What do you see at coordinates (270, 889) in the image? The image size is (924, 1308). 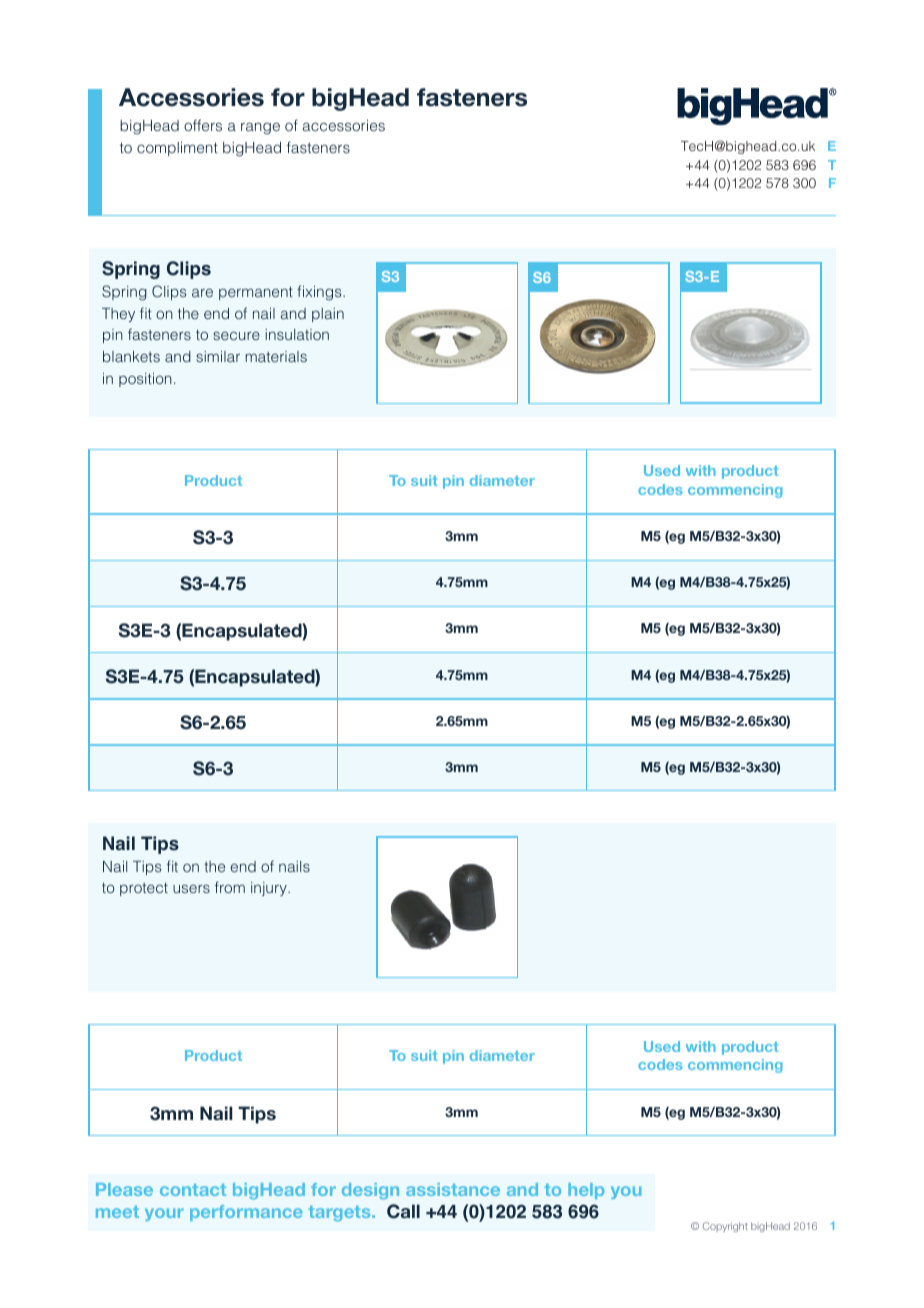 I see `injury` at bounding box center [270, 889].
